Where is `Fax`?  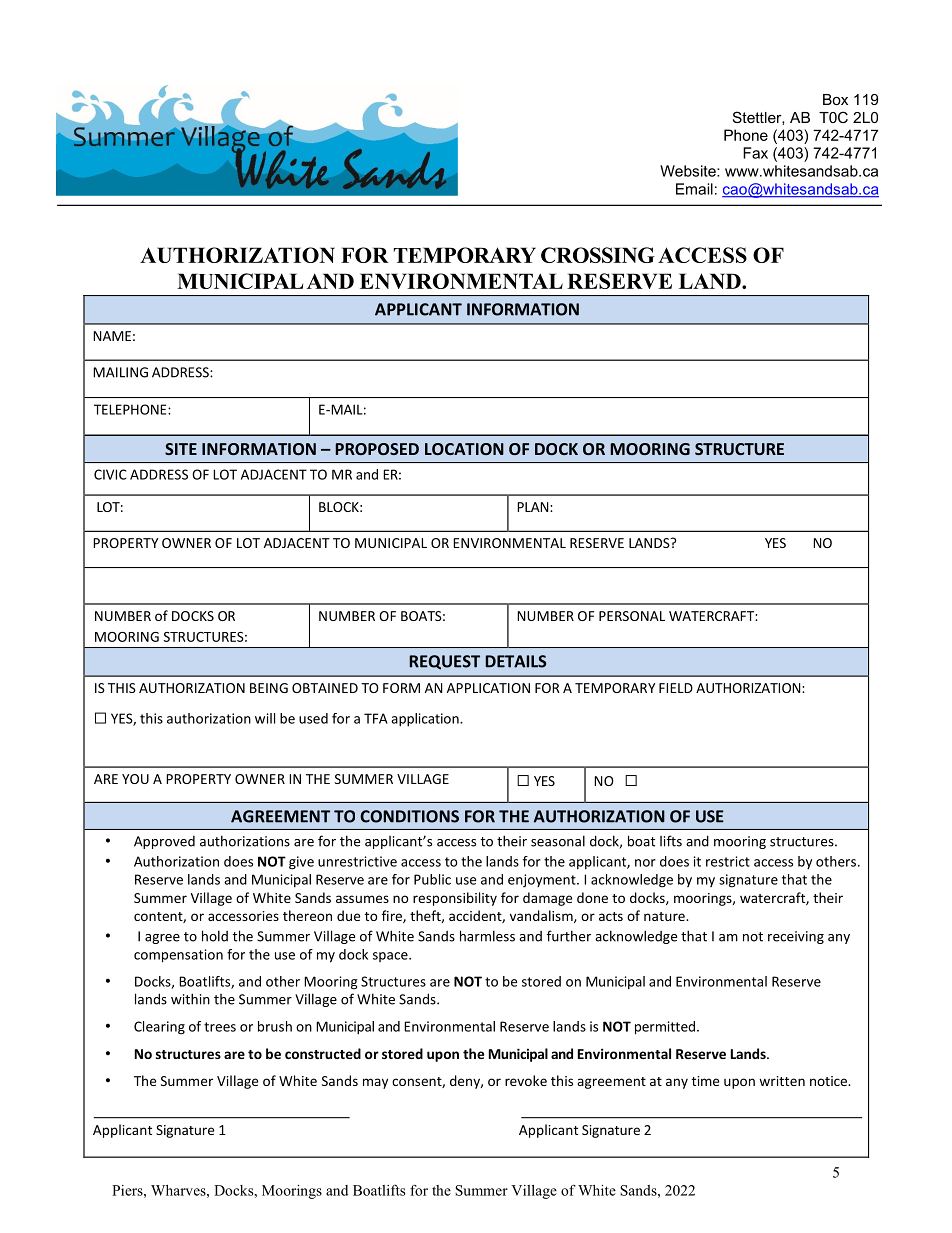 Fax is located at coordinates (755, 153).
